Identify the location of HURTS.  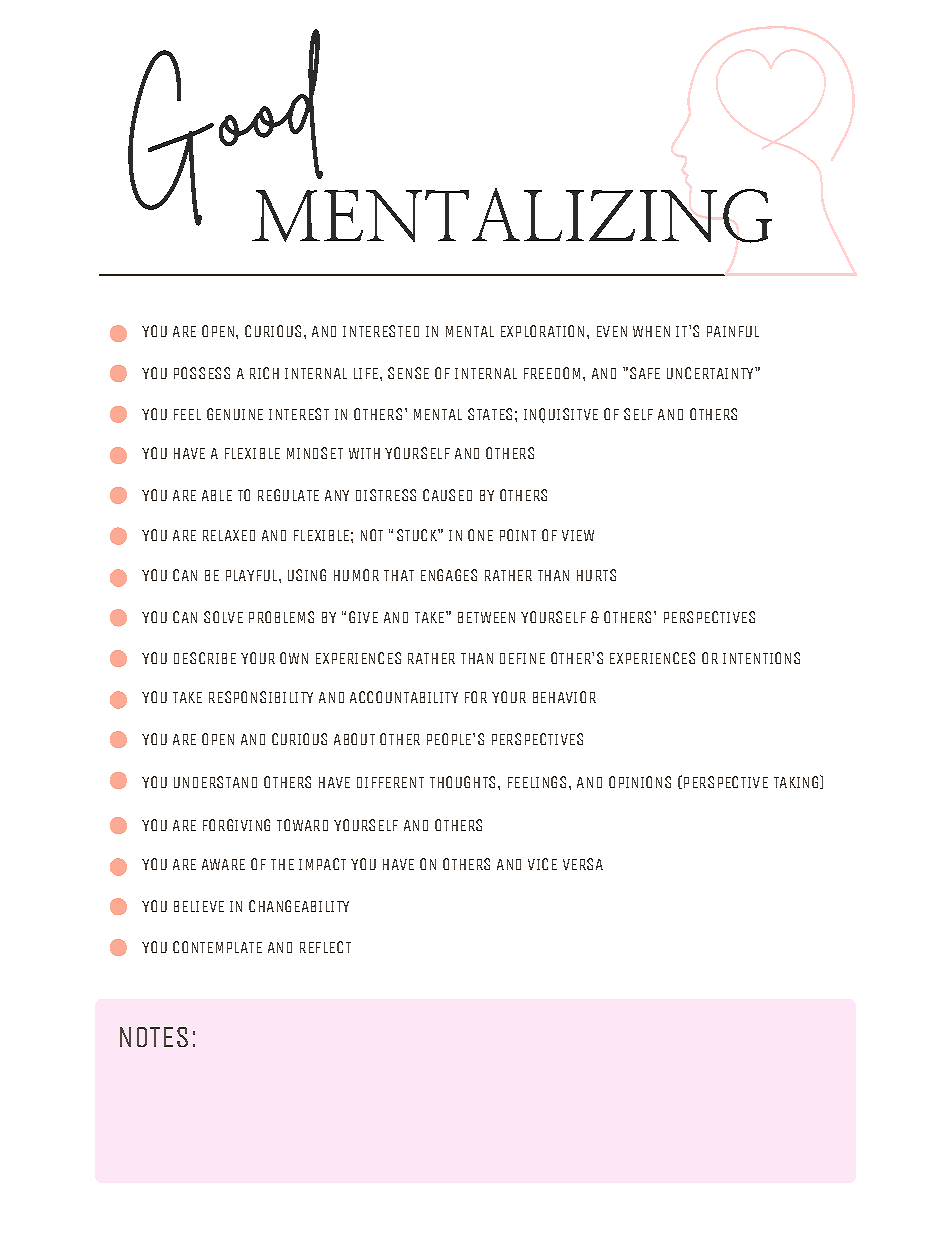
(596, 575).
